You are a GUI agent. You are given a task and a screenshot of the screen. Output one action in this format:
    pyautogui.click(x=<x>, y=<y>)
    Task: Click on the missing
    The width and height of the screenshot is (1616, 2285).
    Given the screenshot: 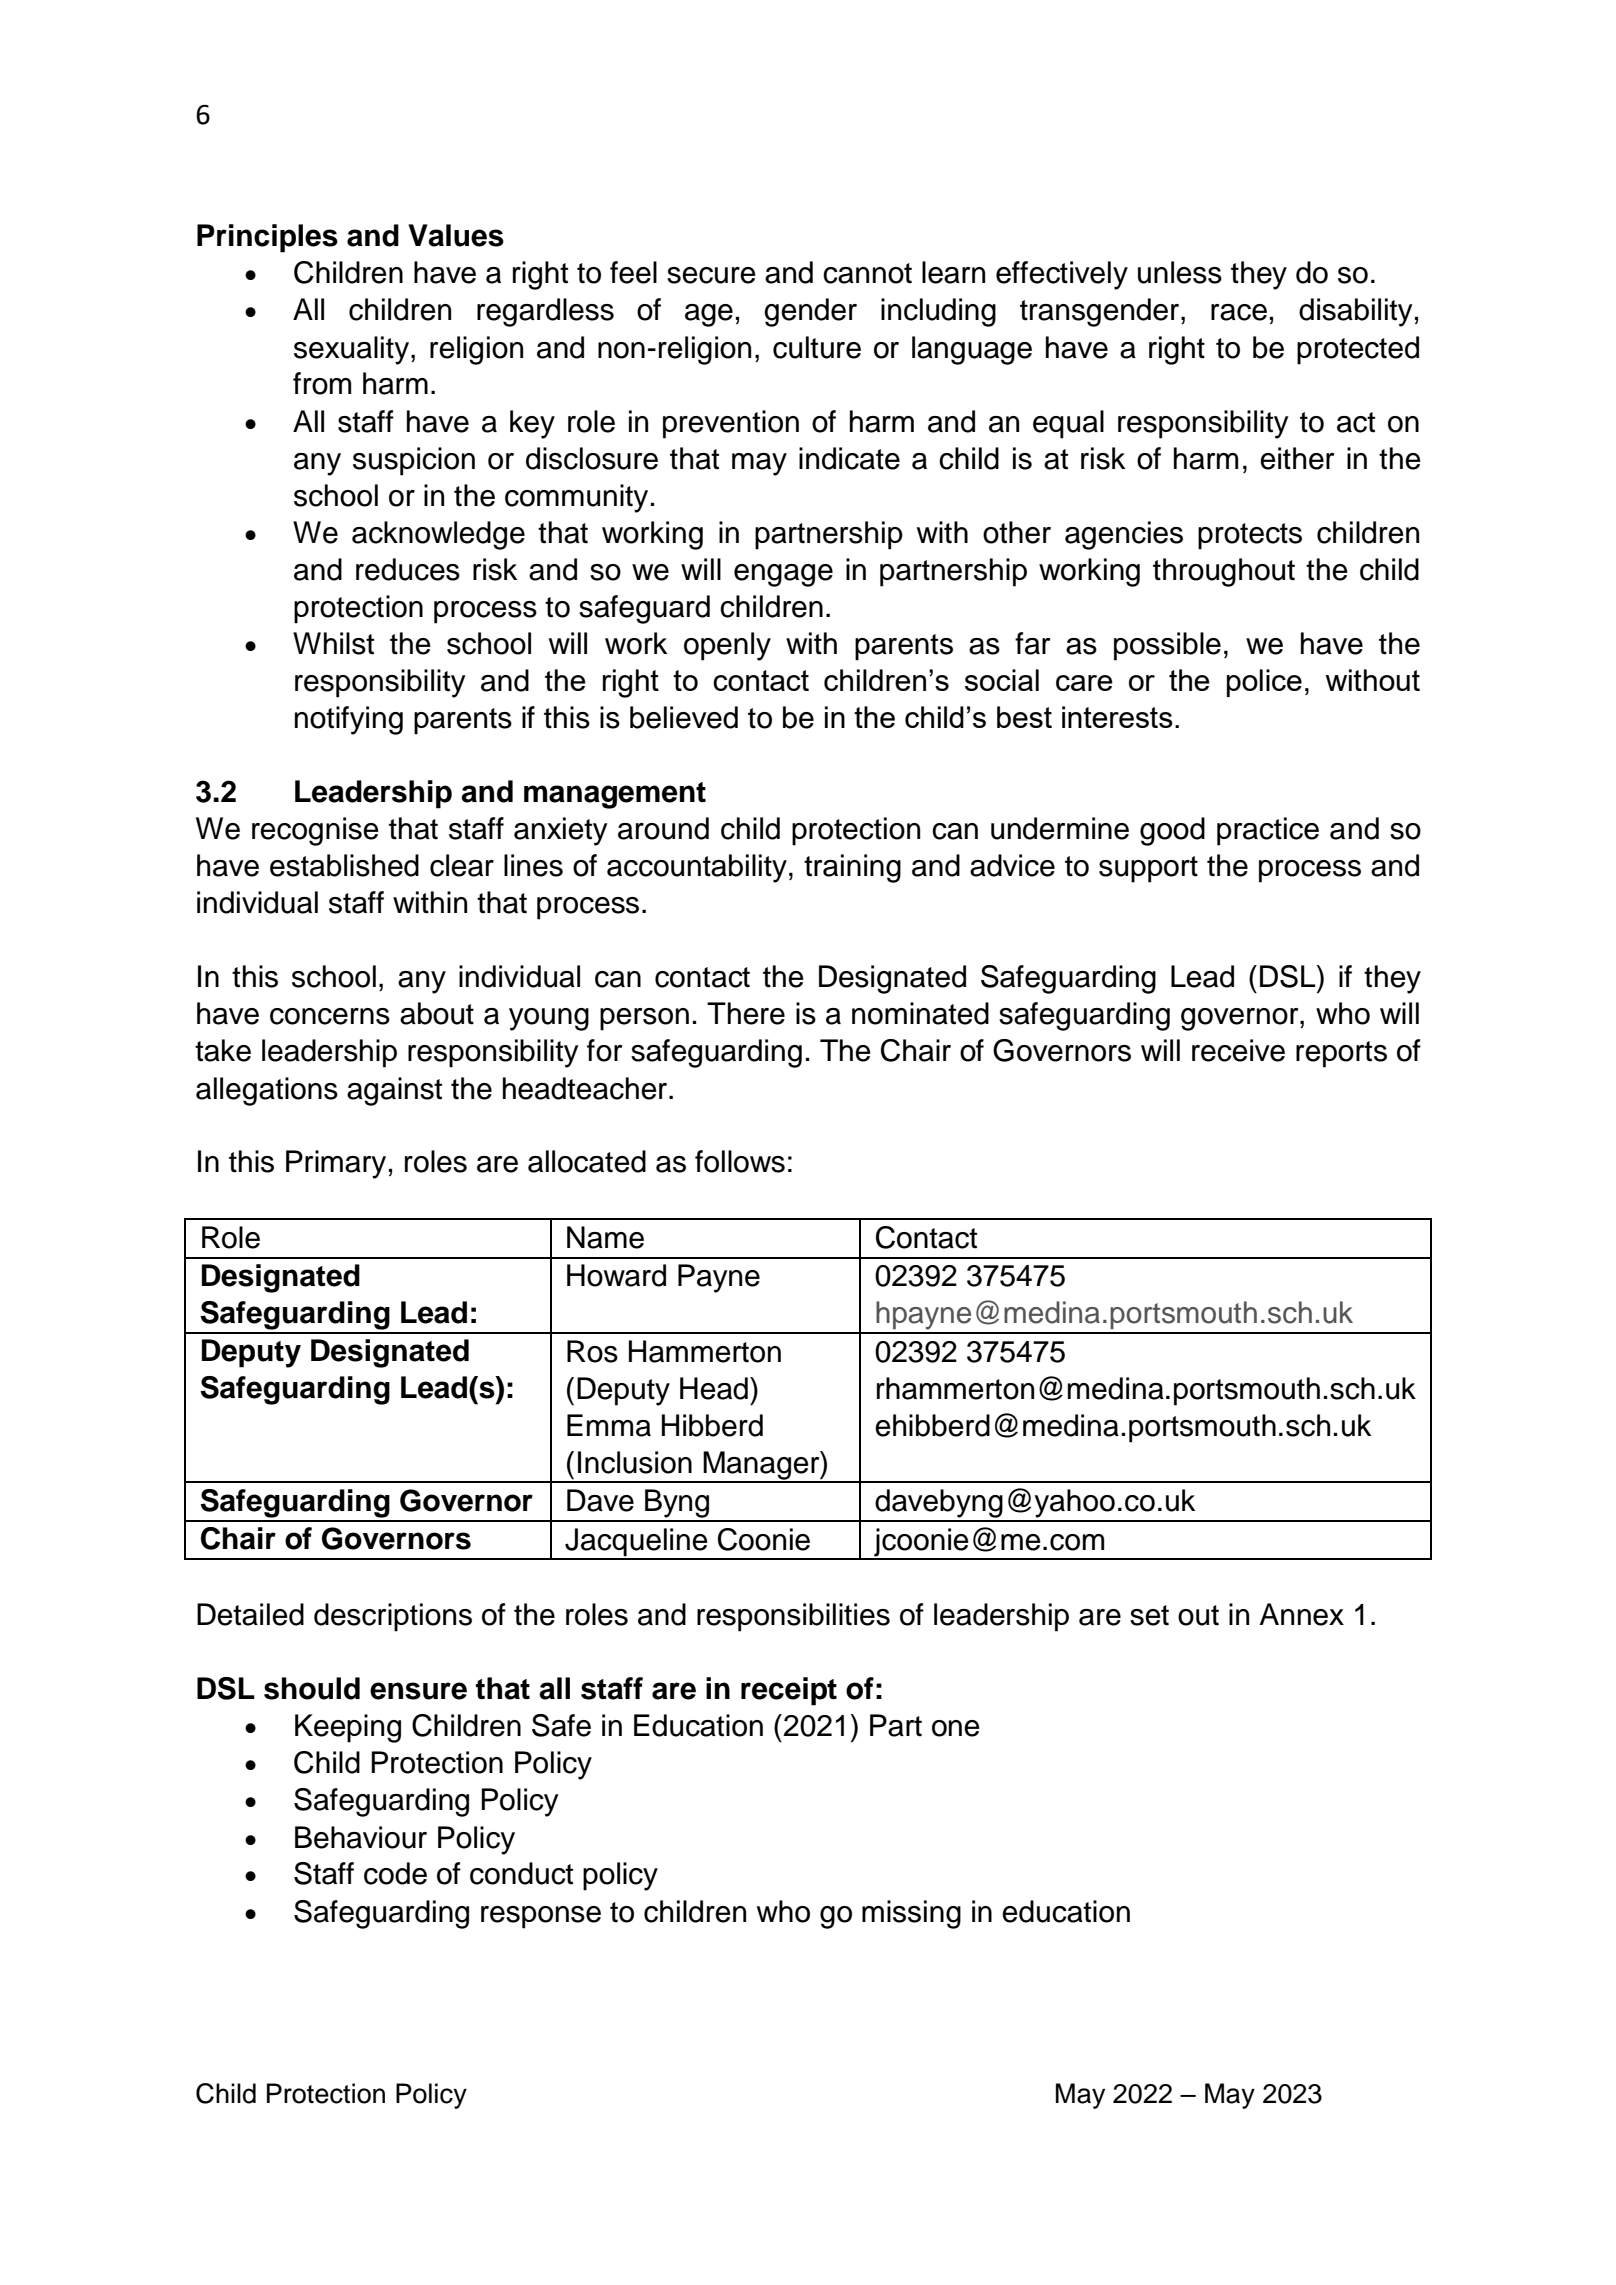 What is the action you would take?
    pyautogui.click(x=911, y=1914)
